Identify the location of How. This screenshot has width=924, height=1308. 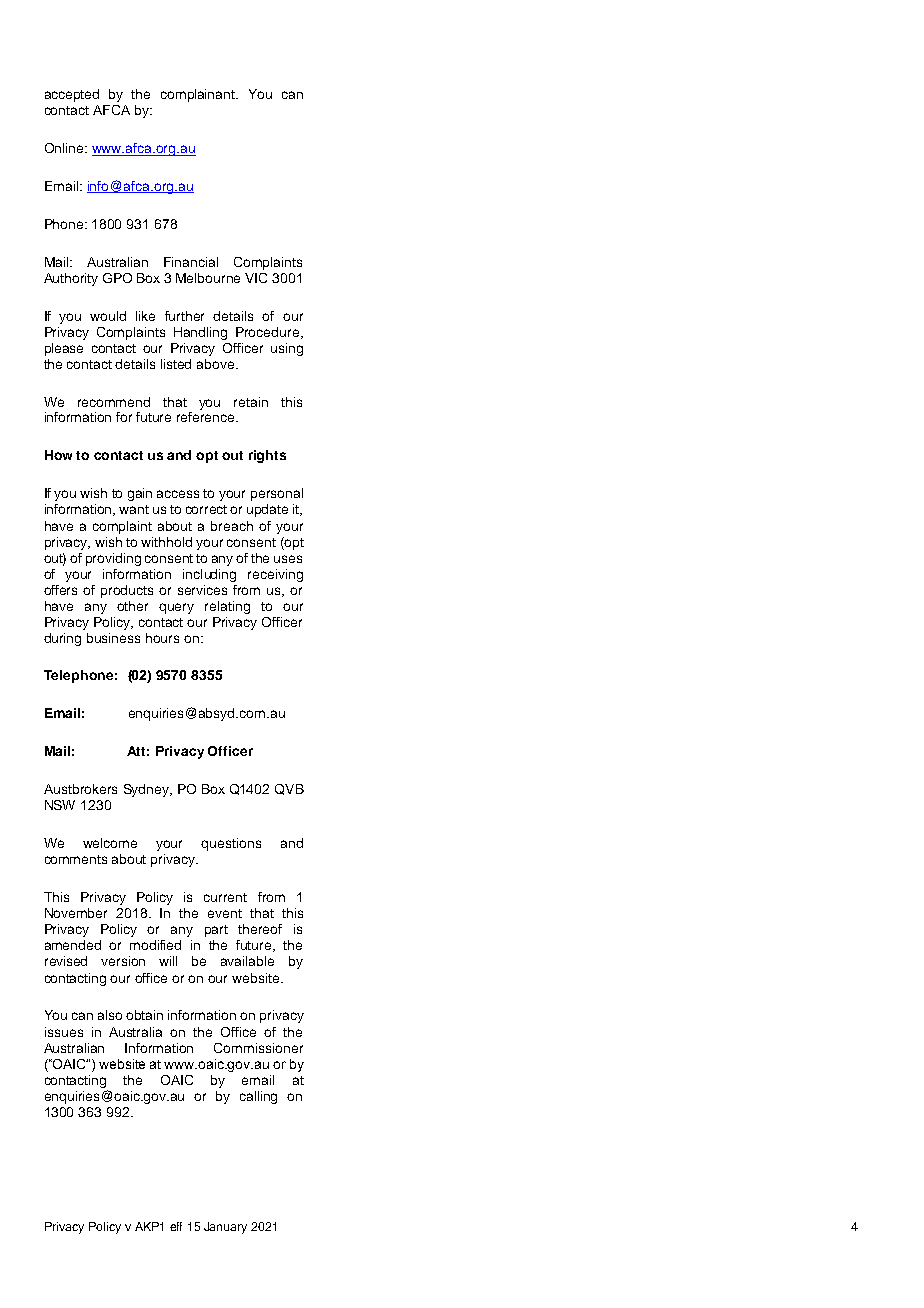
(58, 455).
